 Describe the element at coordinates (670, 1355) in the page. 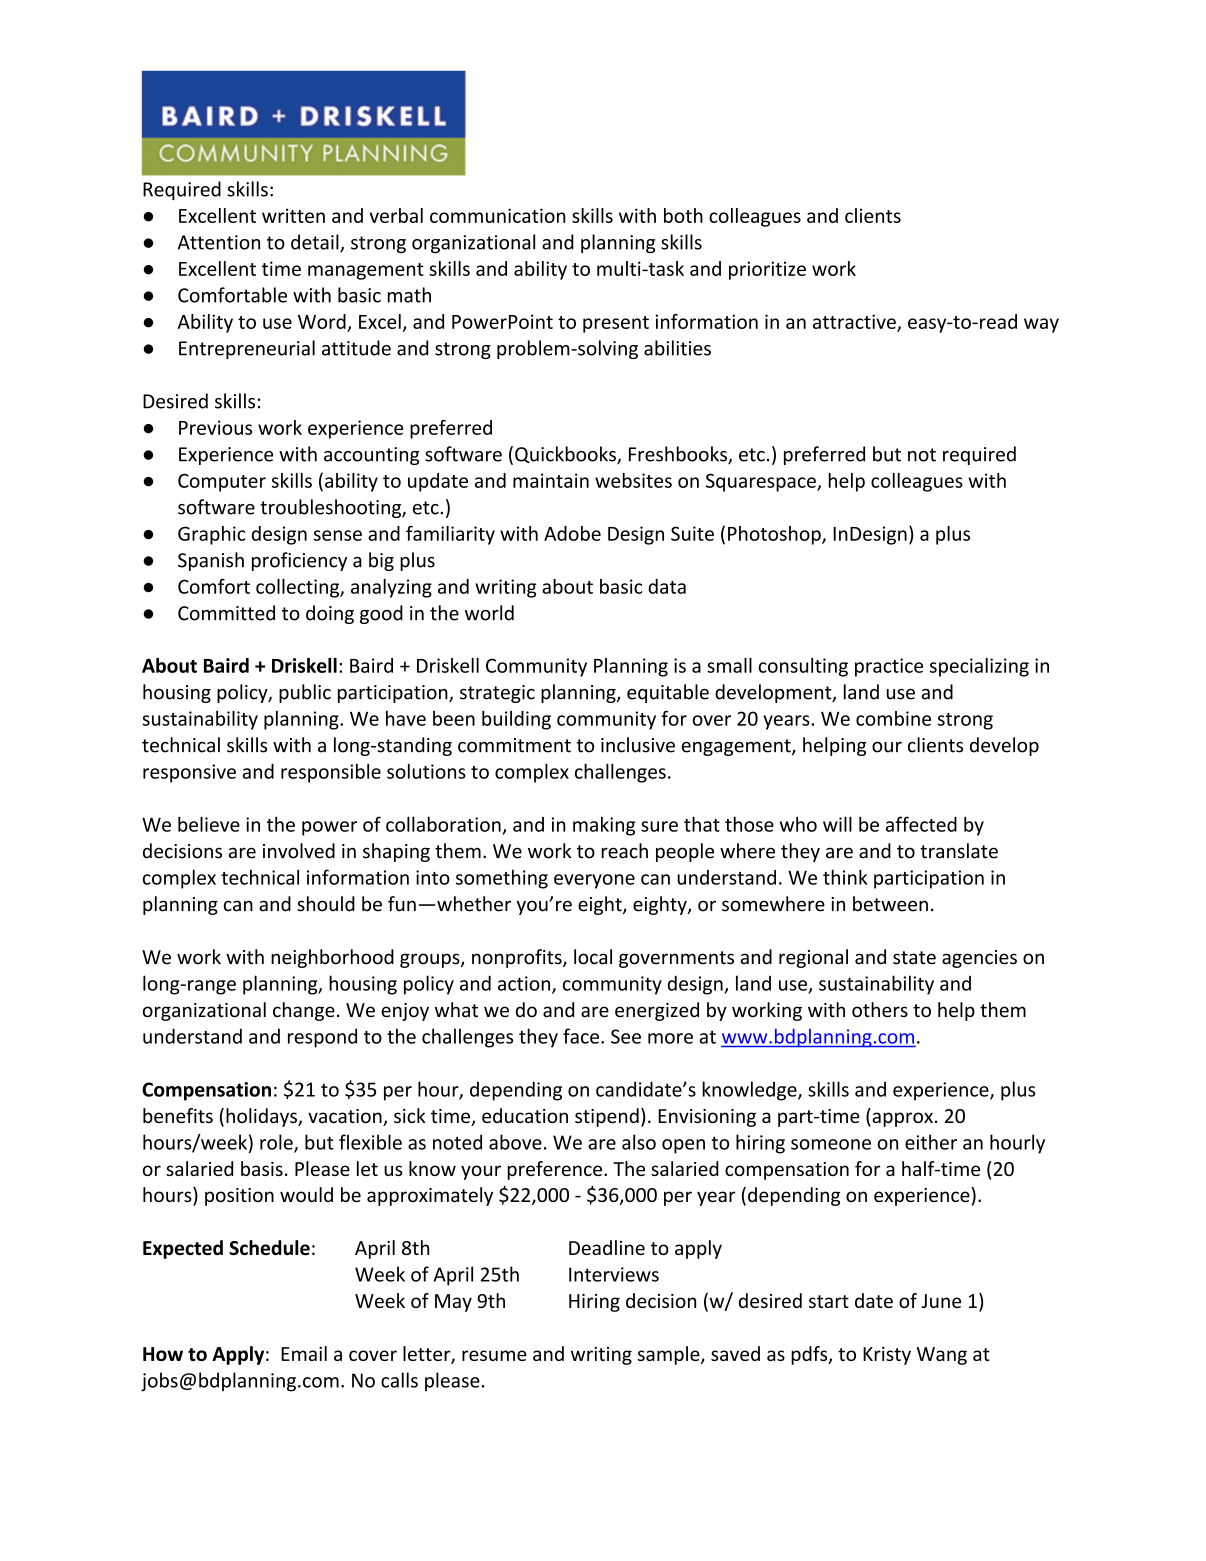

I see `sample` at that location.
